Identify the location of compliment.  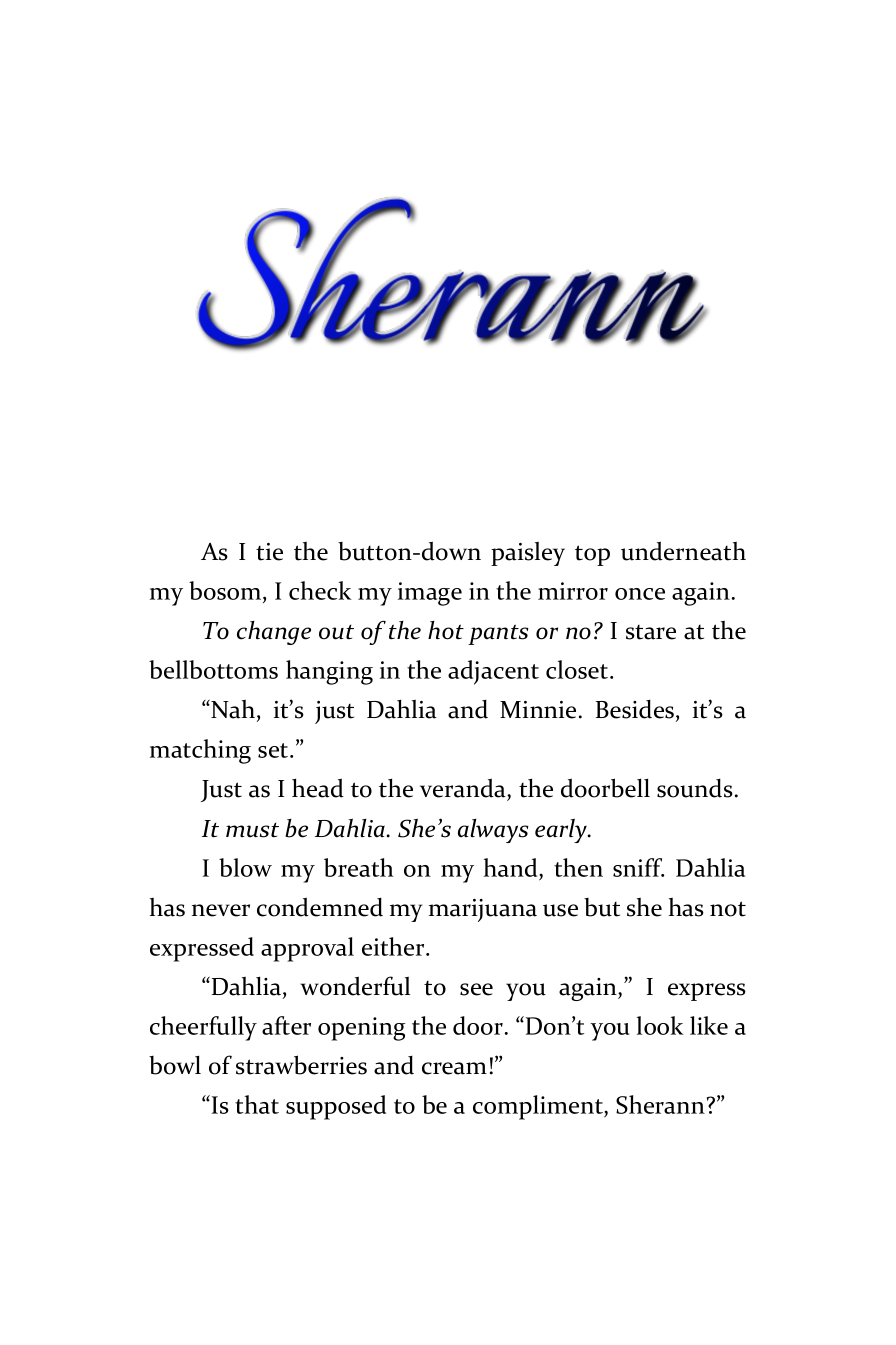
(539, 1107).
